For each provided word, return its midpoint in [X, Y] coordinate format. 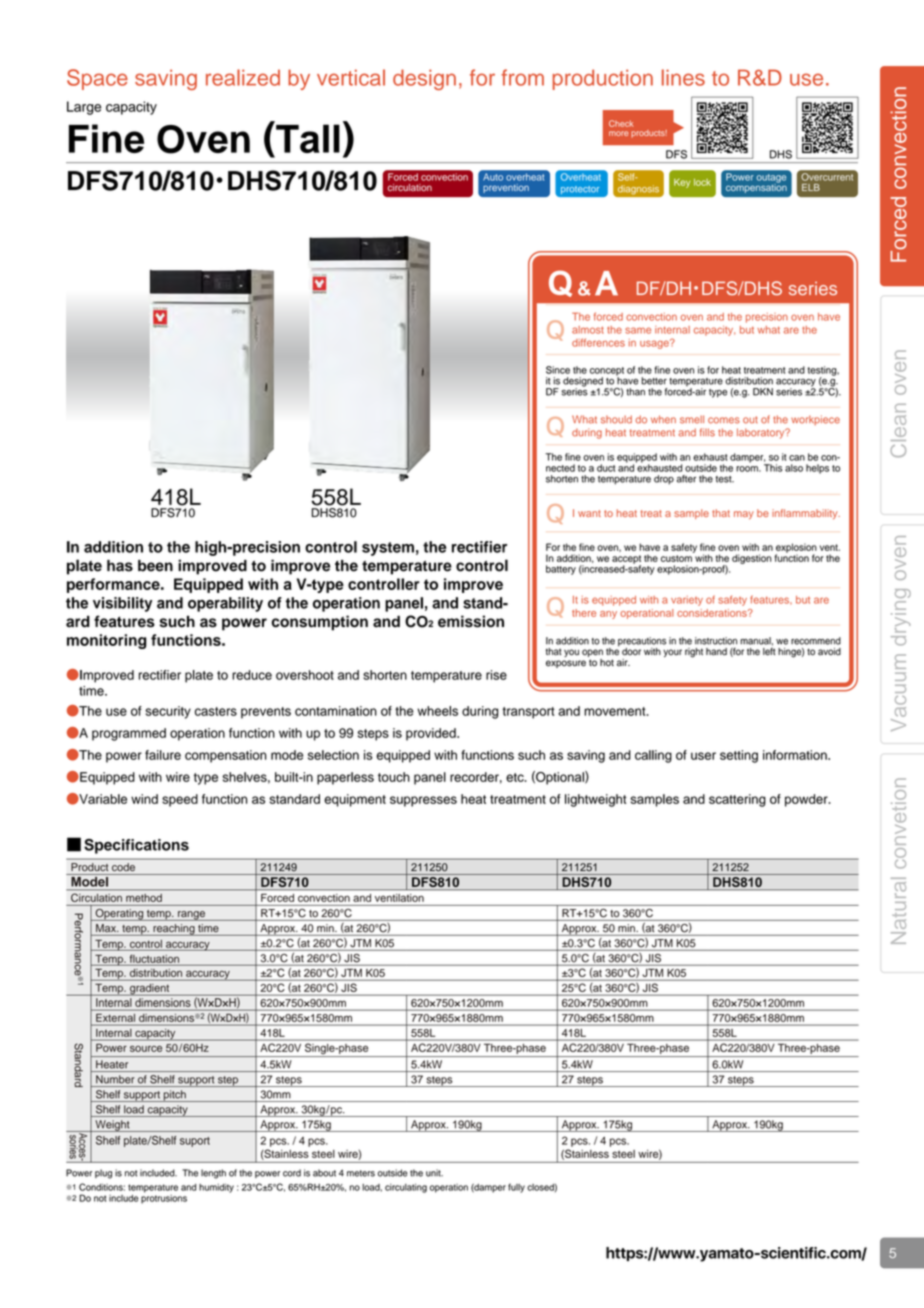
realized [243, 77]
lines [683, 77]
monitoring [106, 641]
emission [471, 621]
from [522, 77]
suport [195, 1142]
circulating [406, 1188]
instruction [716, 641]
